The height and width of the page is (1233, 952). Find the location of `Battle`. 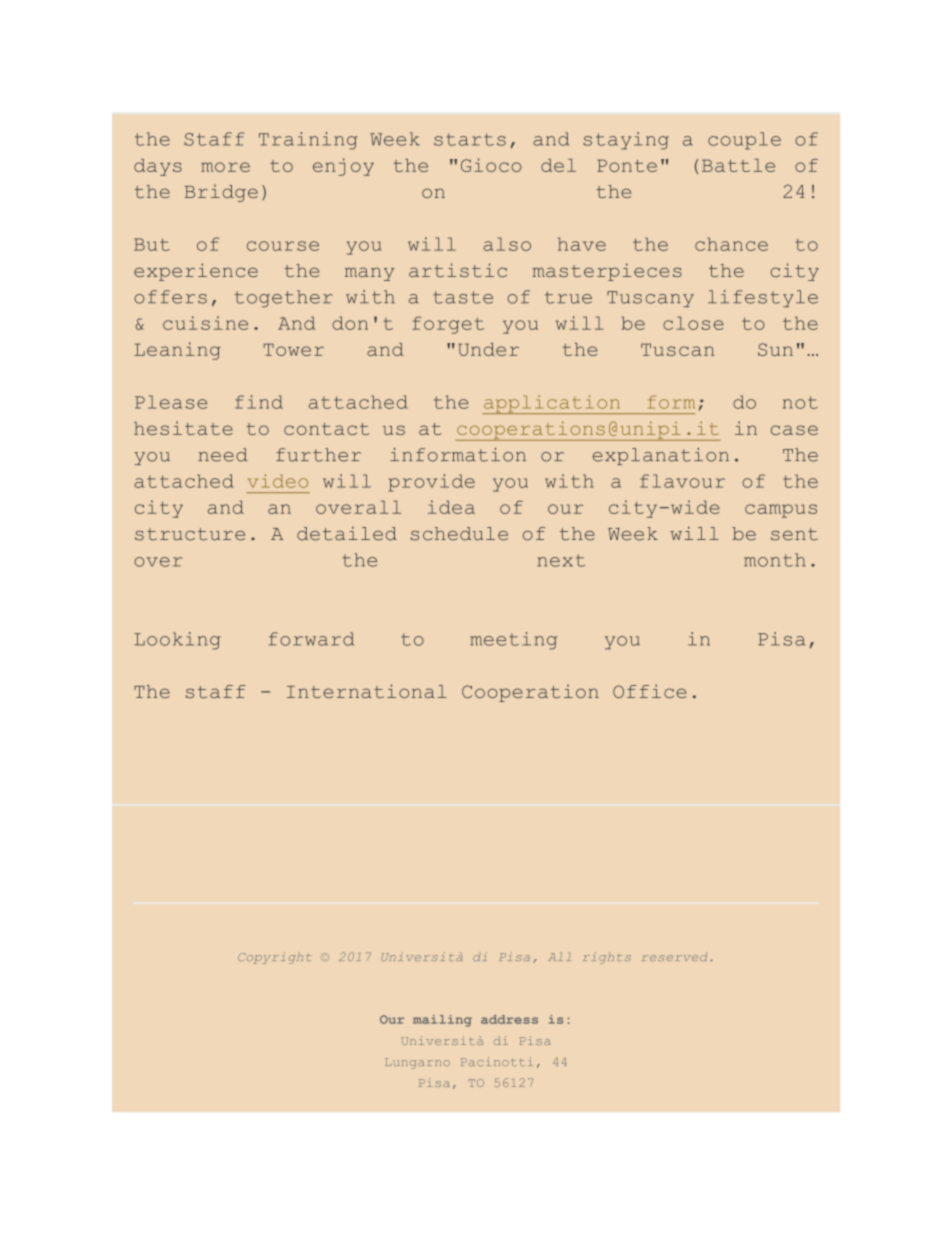

Battle is located at coordinates (738, 165).
